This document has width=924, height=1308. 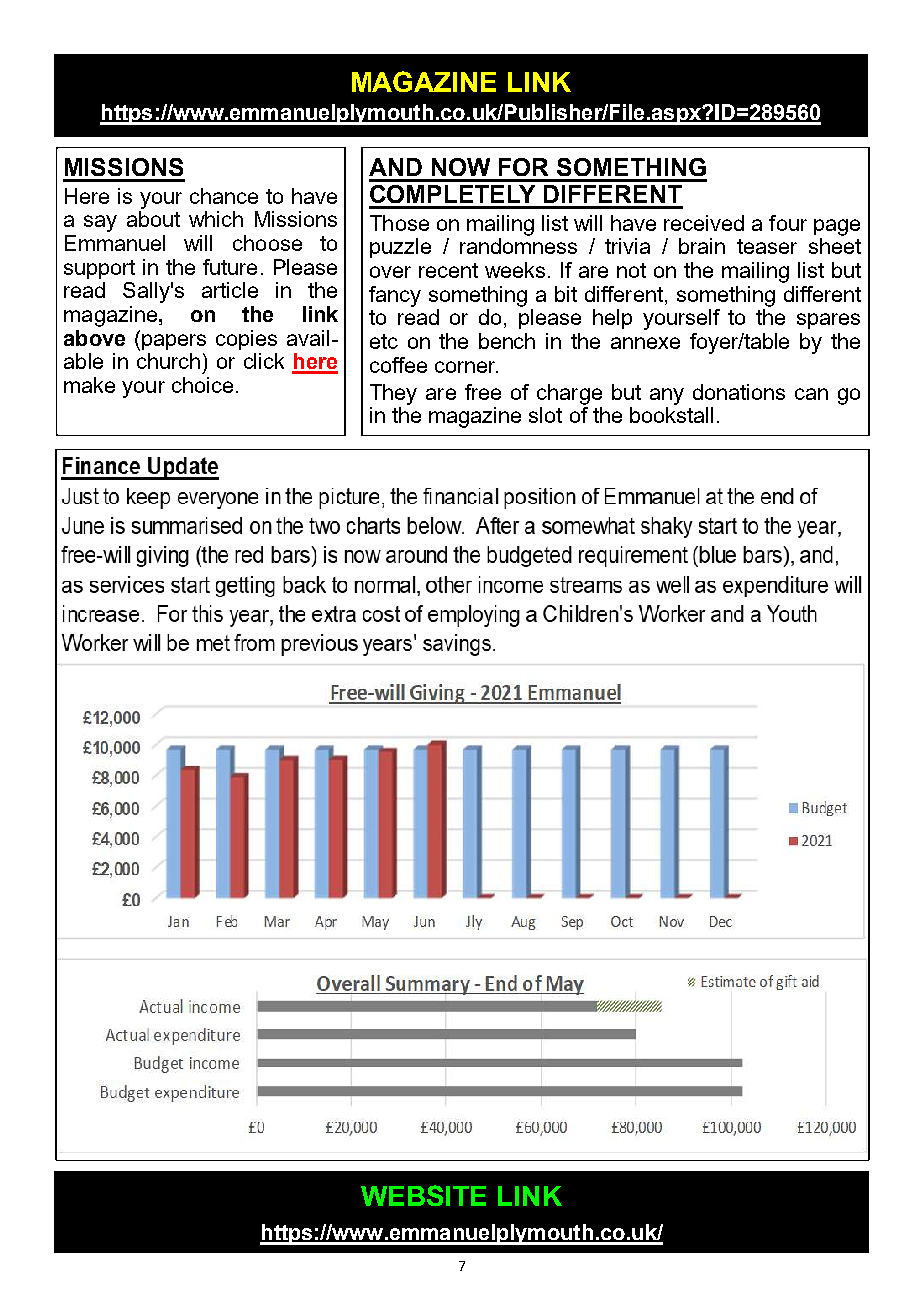 I want to click on teaser, so click(x=767, y=246).
